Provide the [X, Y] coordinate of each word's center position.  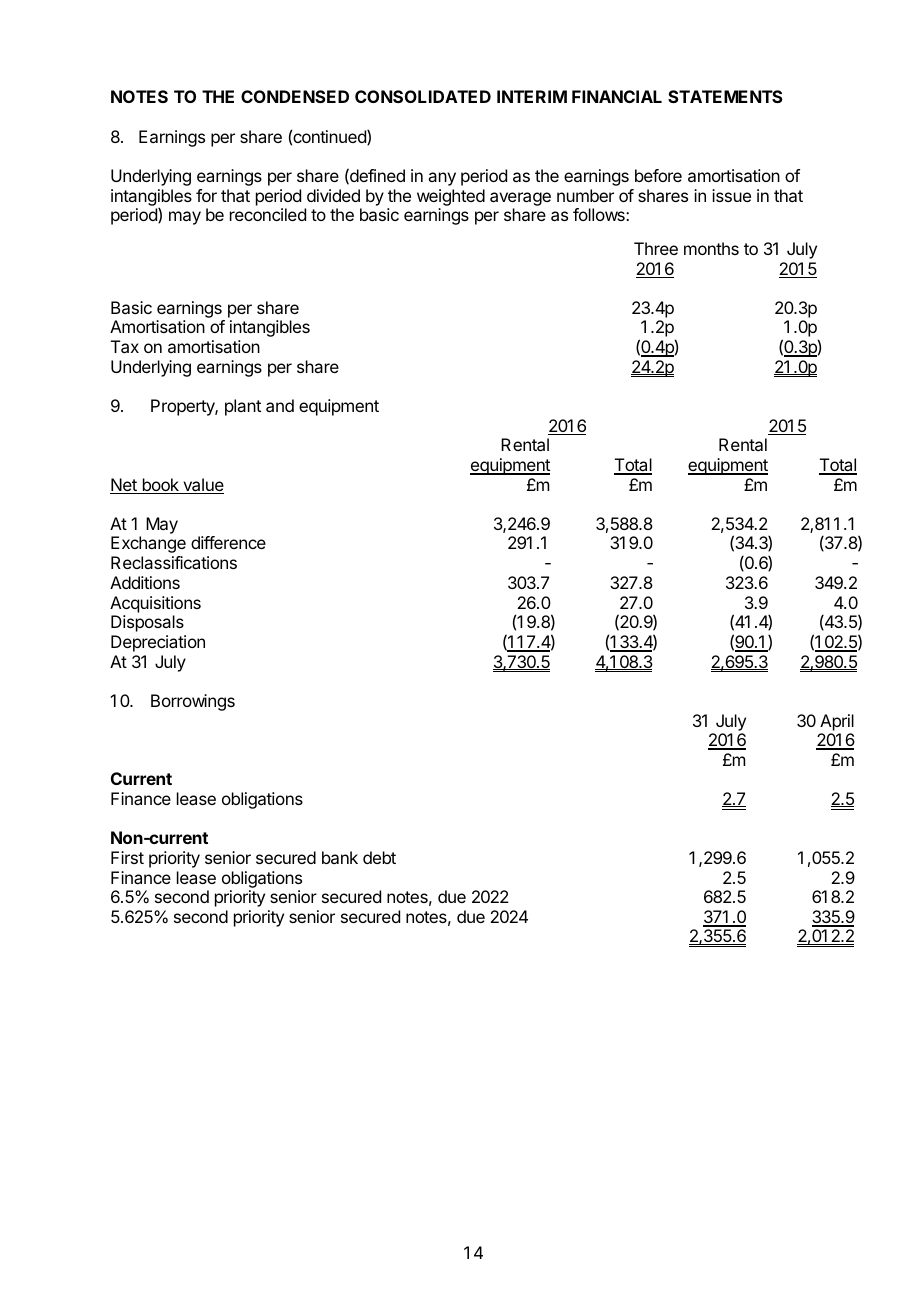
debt [379, 857]
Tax [125, 346]
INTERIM [532, 96]
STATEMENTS [725, 96]
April [837, 722]
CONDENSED [295, 96]
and [280, 405]
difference [228, 542]
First [127, 857]
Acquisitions [155, 604]
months [711, 248]
